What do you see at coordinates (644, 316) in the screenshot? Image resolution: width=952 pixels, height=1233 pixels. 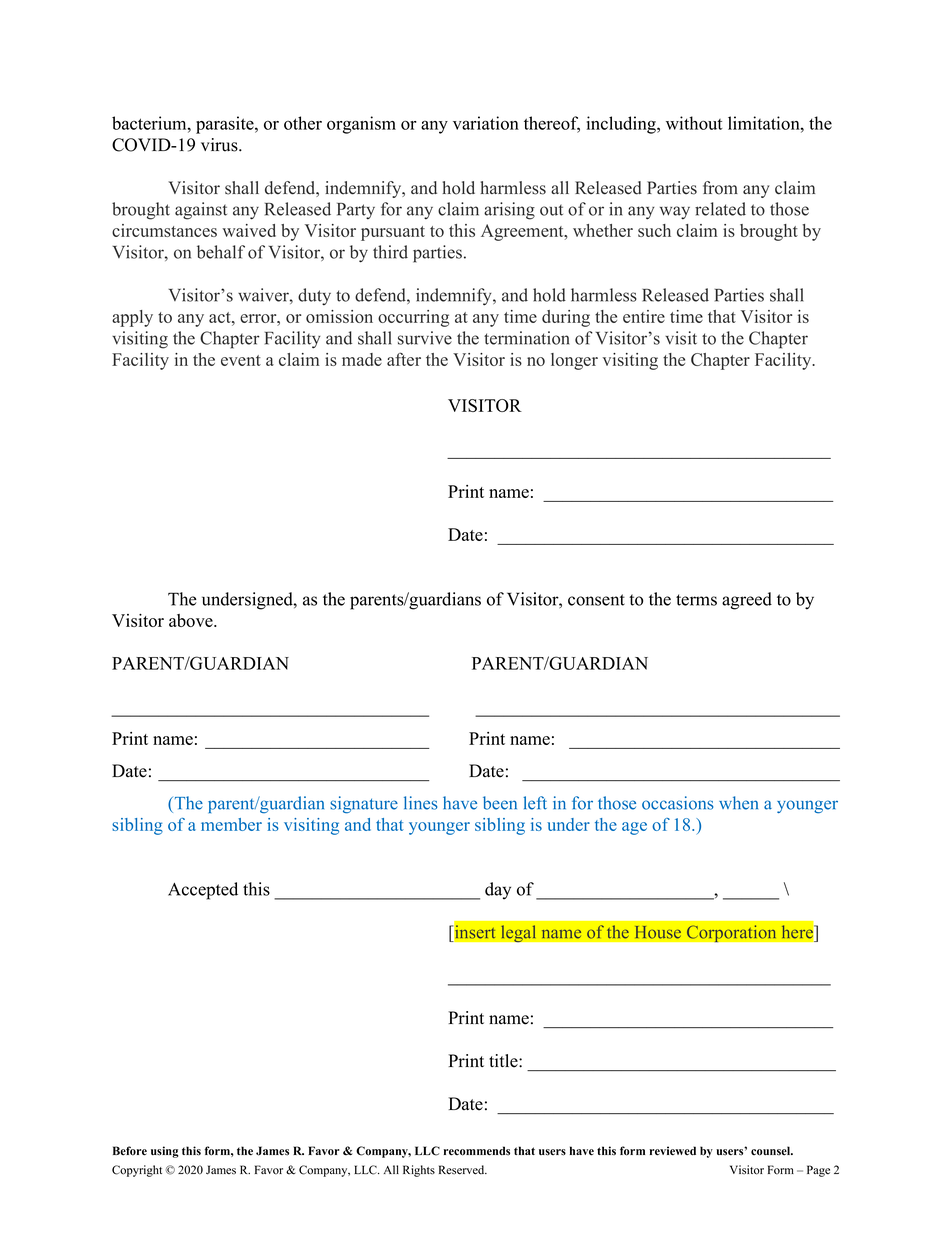 I see `entire` at bounding box center [644, 316].
